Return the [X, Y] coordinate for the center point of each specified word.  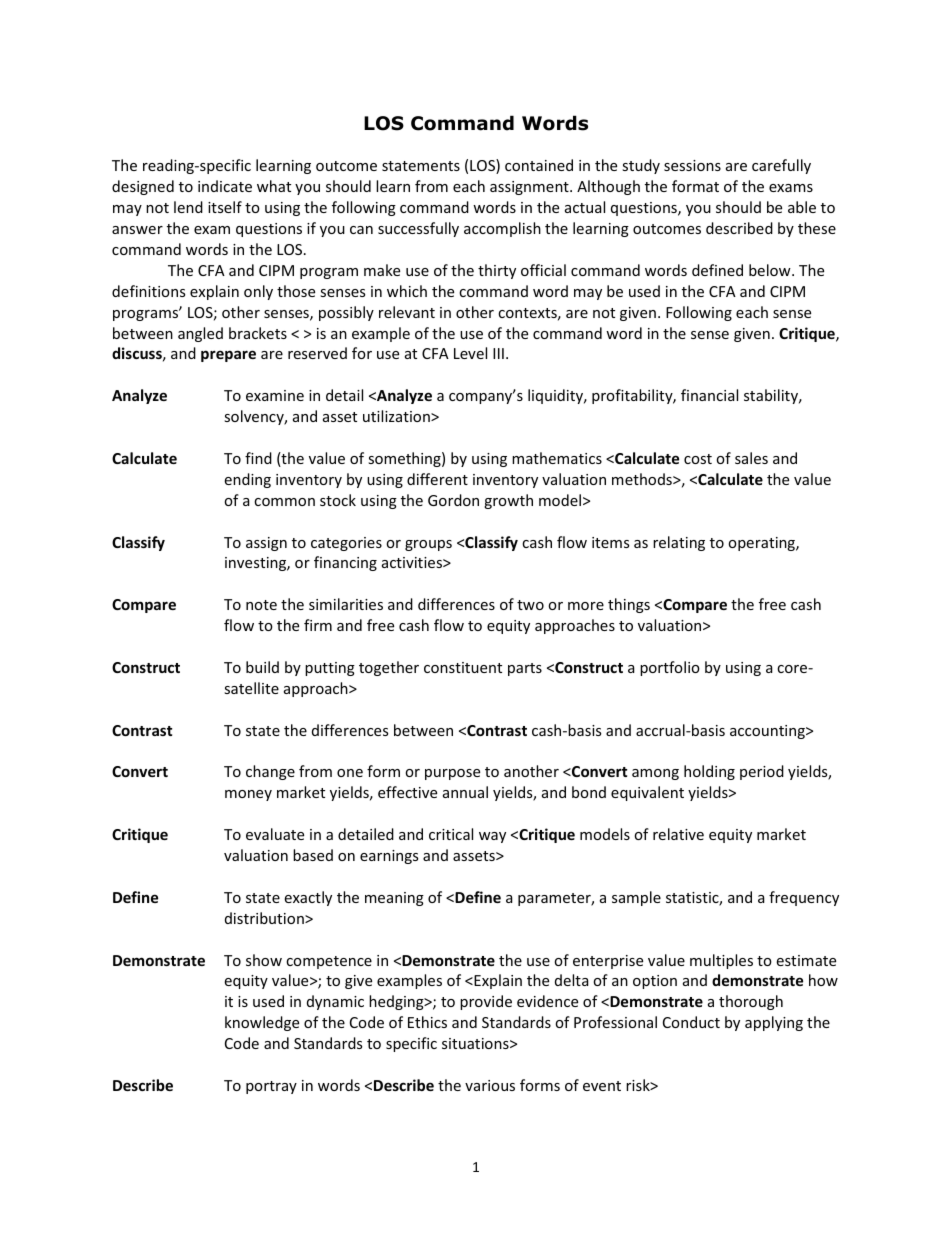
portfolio [670, 668]
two [530, 605]
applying [774, 1023]
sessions [692, 165]
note [261, 605]
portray [271, 1087]
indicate [225, 186]
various [490, 1085]
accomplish [502, 229]
